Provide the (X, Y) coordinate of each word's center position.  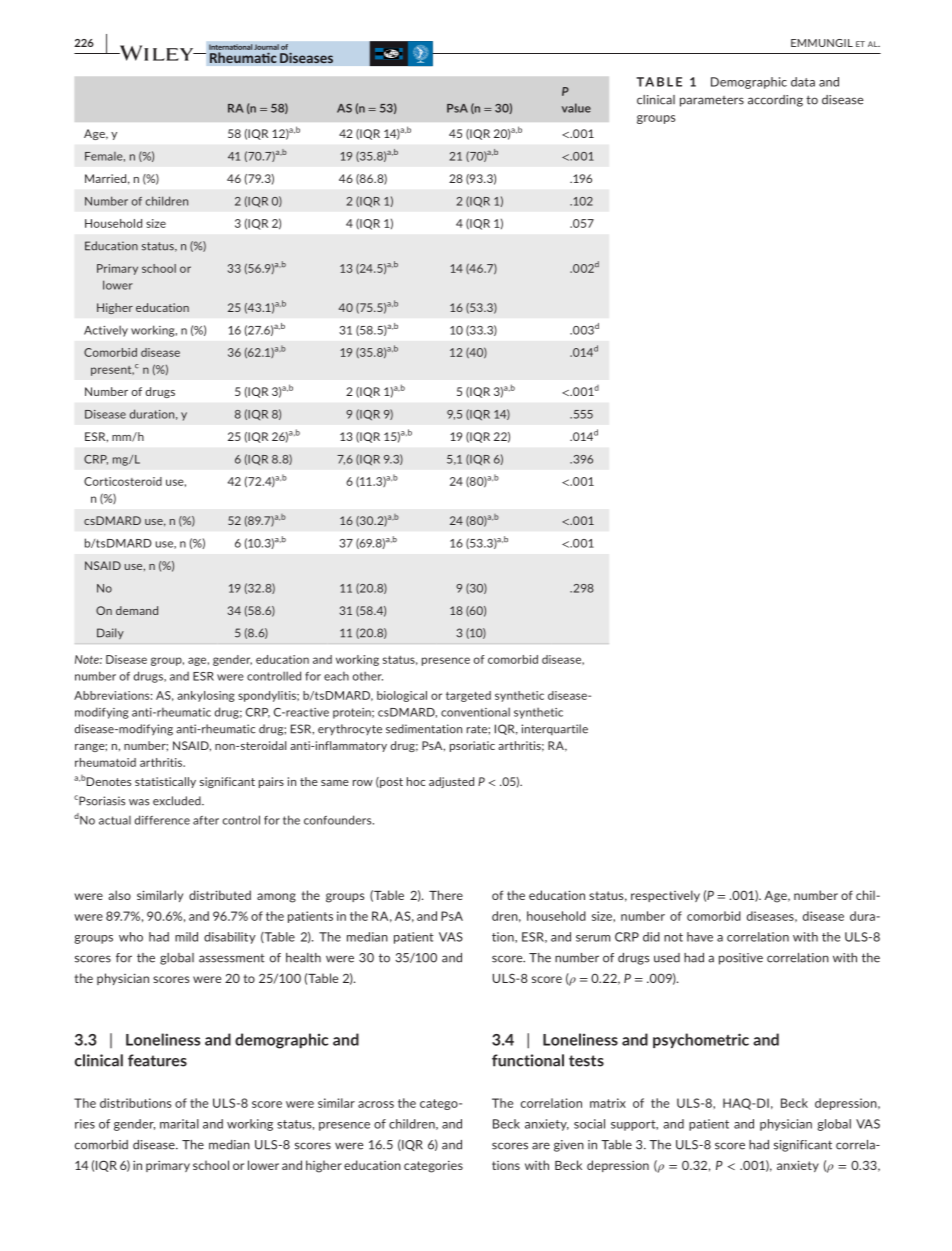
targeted (468, 696)
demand (137, 610)
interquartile (555, 729)
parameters (712, 101)
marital (179, 1124)
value (576, 108)
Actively (106, 331)
